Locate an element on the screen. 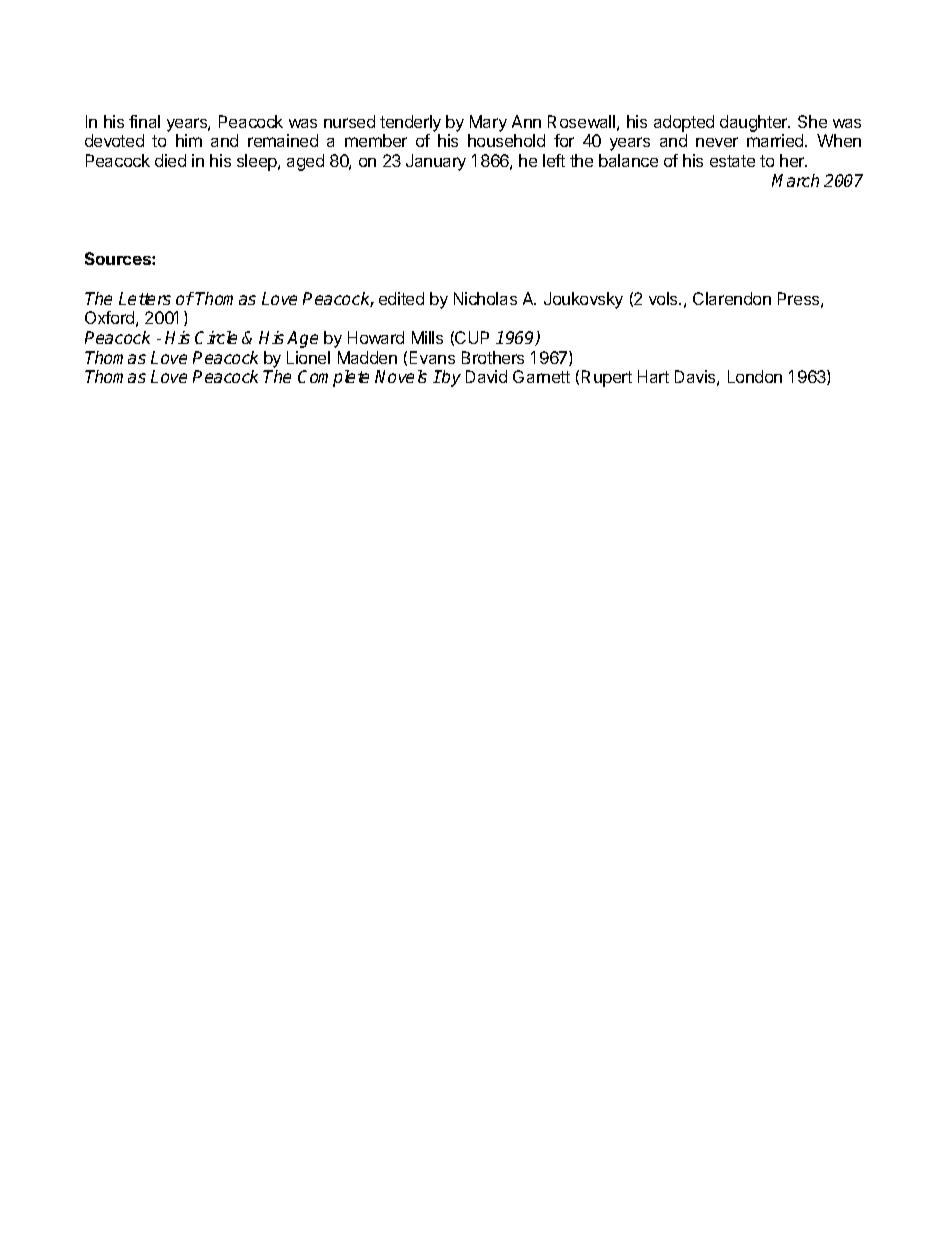 This screenshot has height=1233, width=952. Nicholas is located at coordinates (485, 298).
